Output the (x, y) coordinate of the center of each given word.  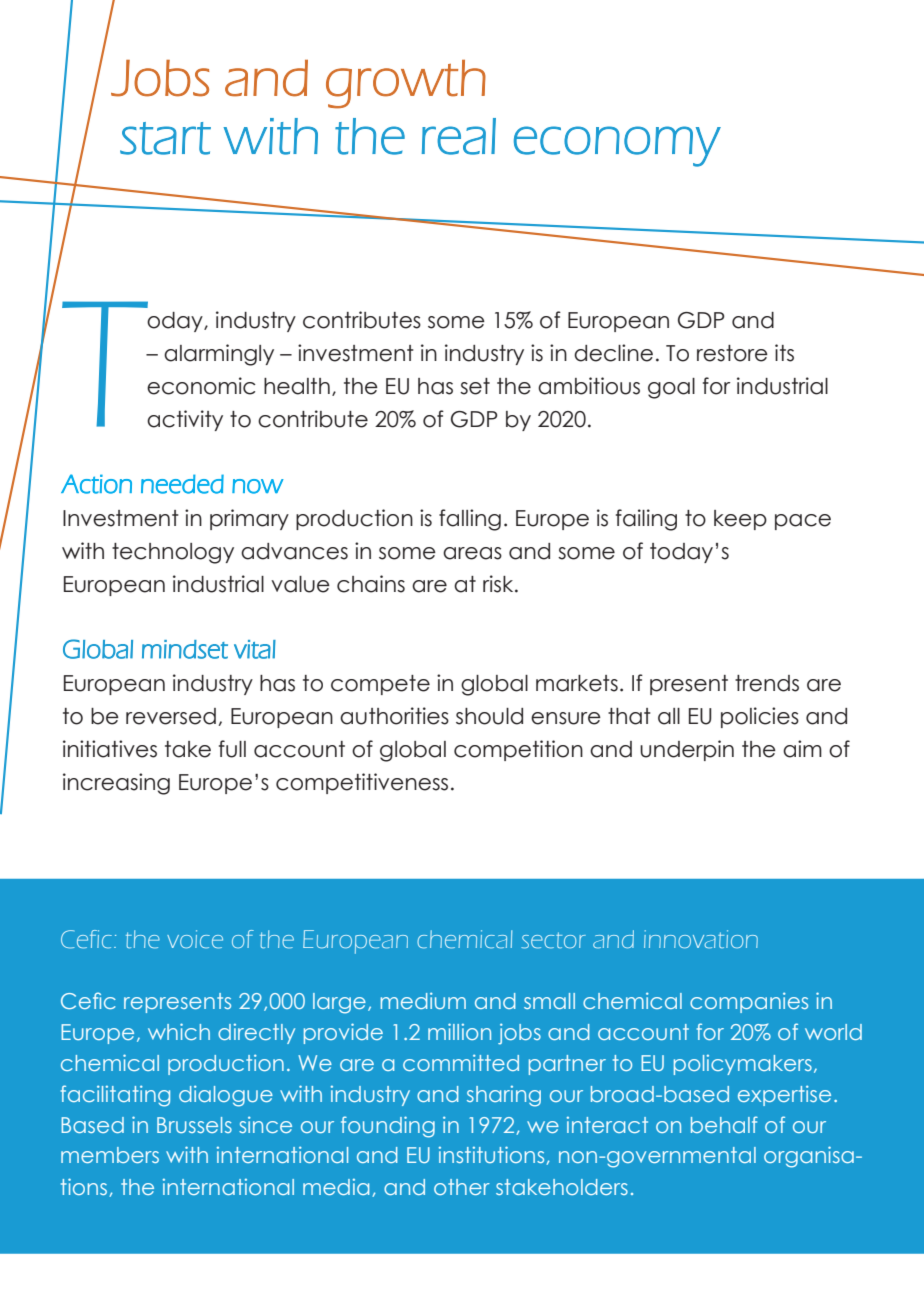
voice (195, 939)
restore (732, 353)
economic (201, 386)
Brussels (194, 1125)
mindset (185, 649)
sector (553, 940)
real (459, 136)
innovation (701, 939)
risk (499, 584)
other (462, 1187)
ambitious (589, 386)
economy (617, 146)
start (165, 138)
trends (767, 683)
